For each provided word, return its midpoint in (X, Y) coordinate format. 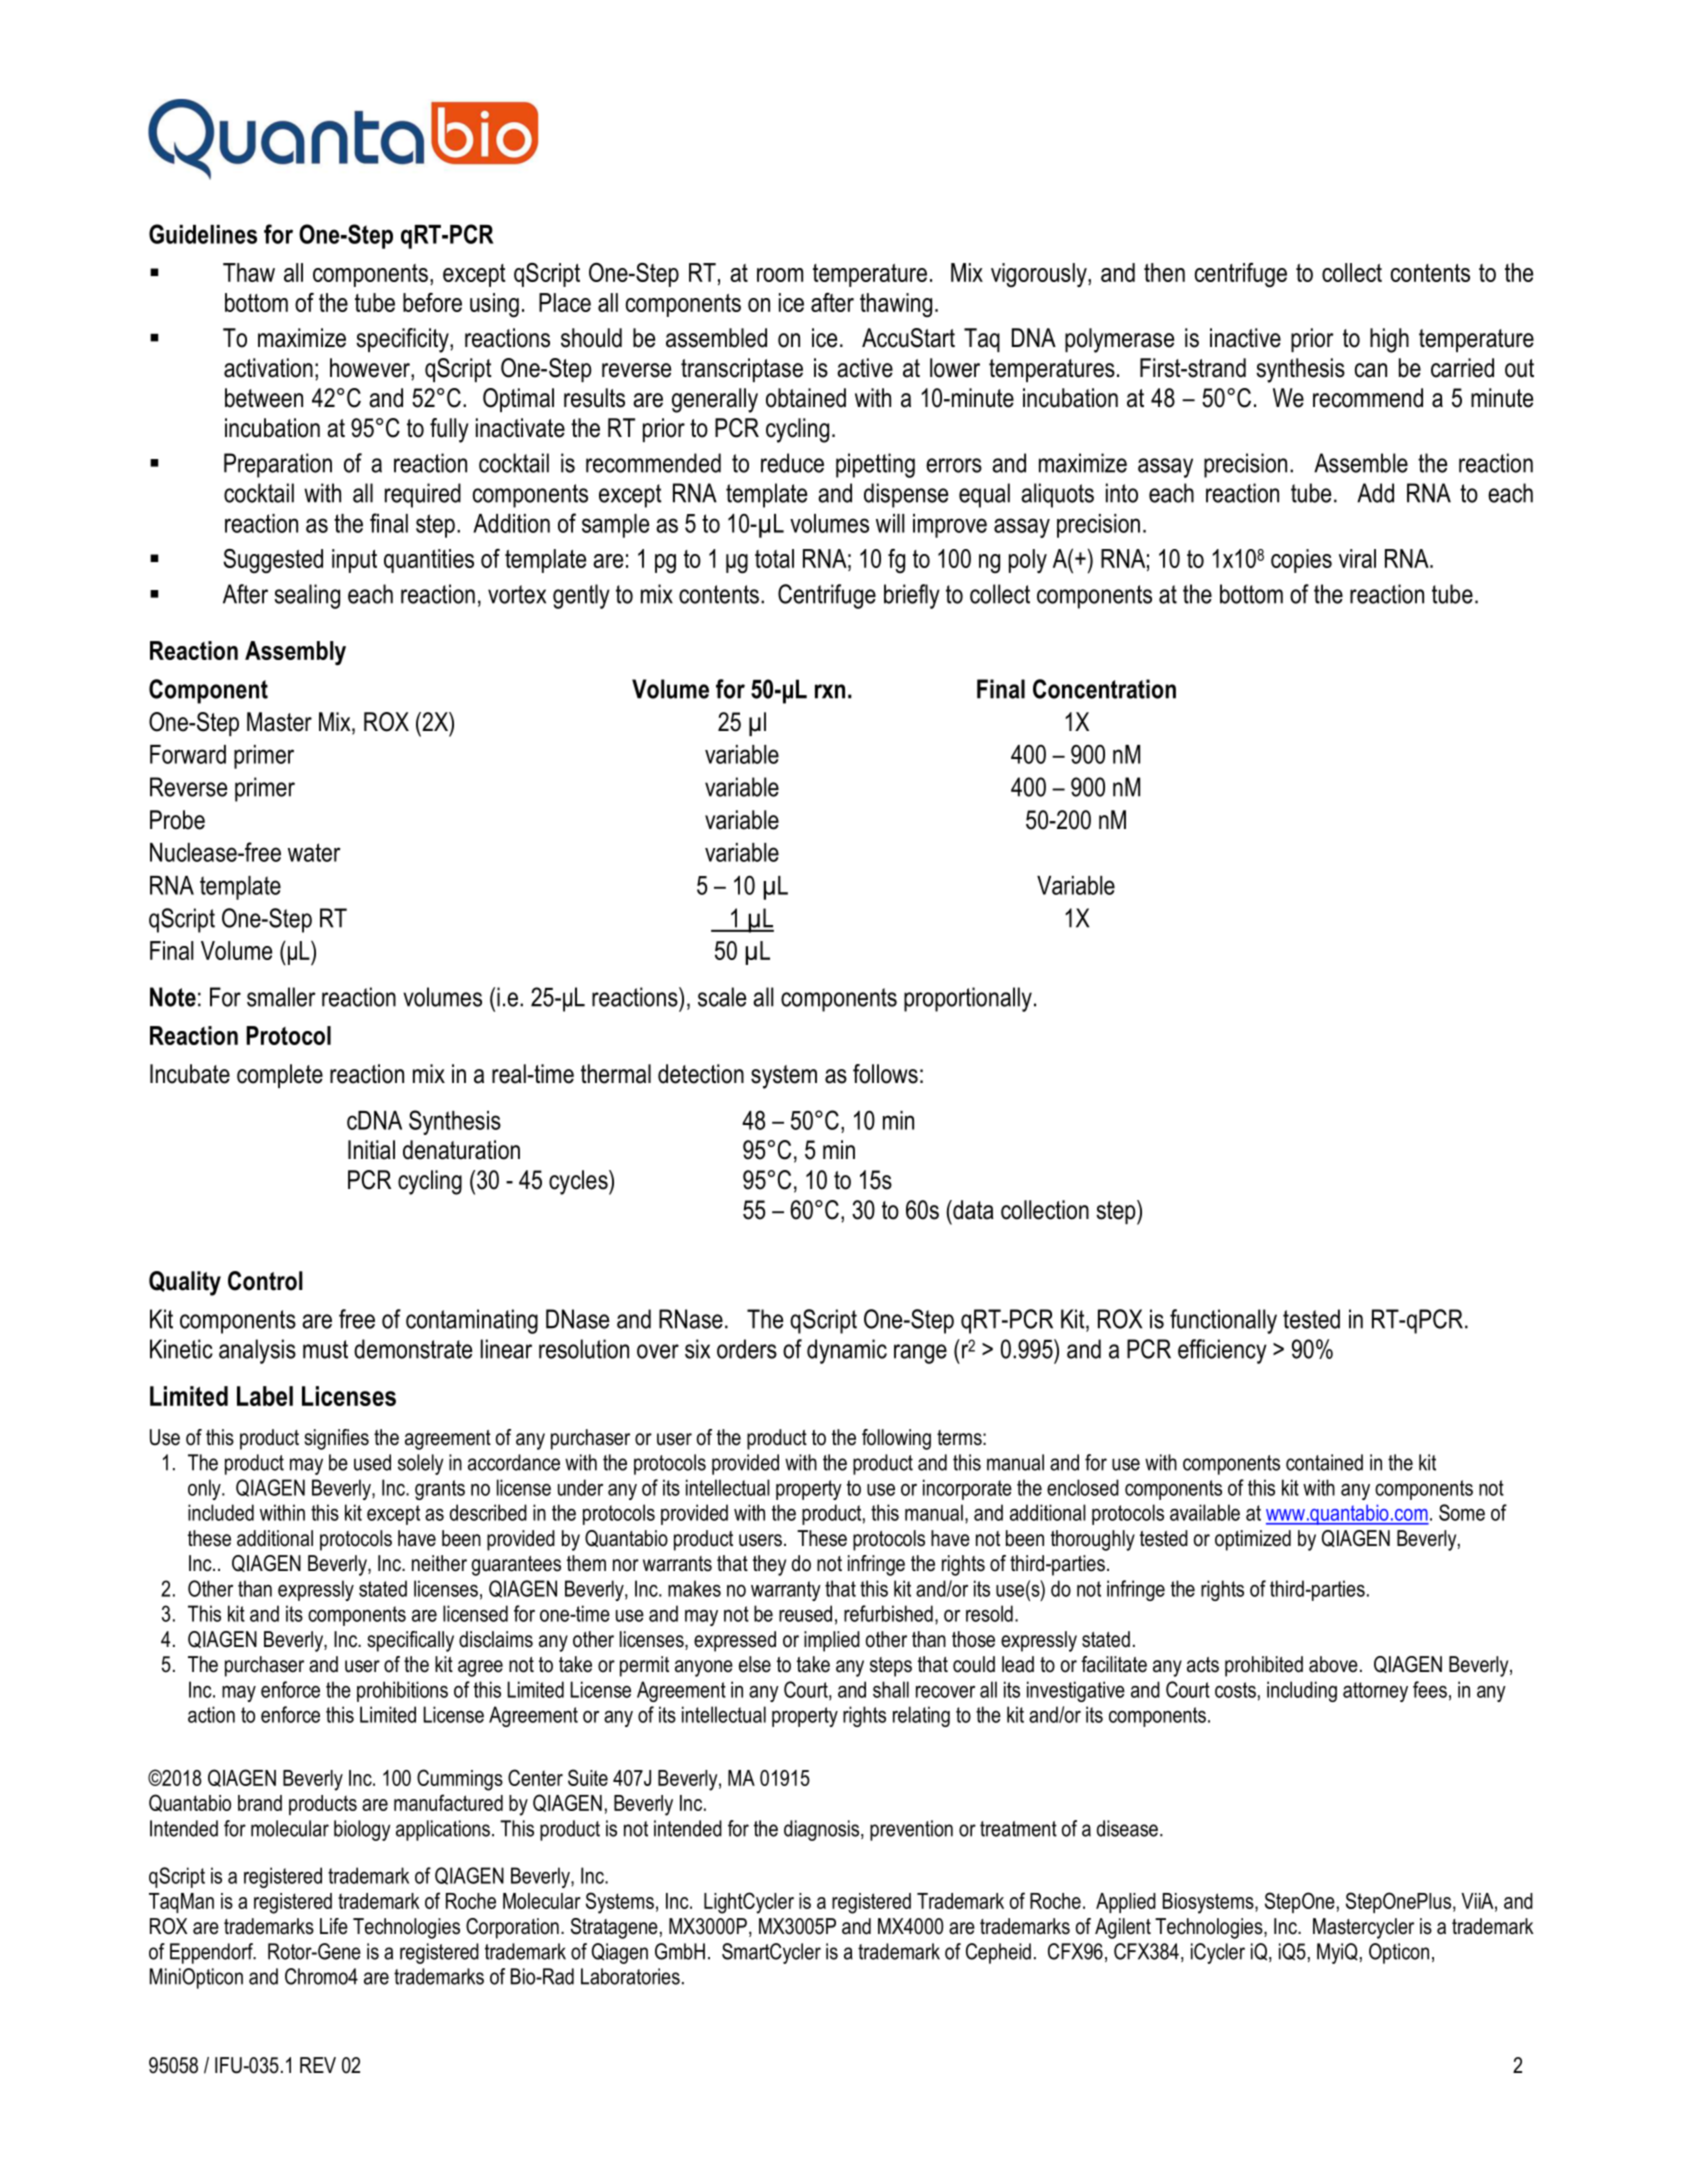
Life (334, 1926)
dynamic (847, 1351)
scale (722, 997)
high (1389, 340)
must (325, 1349)
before (432, 302)
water (314, 852)
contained (1324, 1462)
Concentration (1104, 689)
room (780, 275)
